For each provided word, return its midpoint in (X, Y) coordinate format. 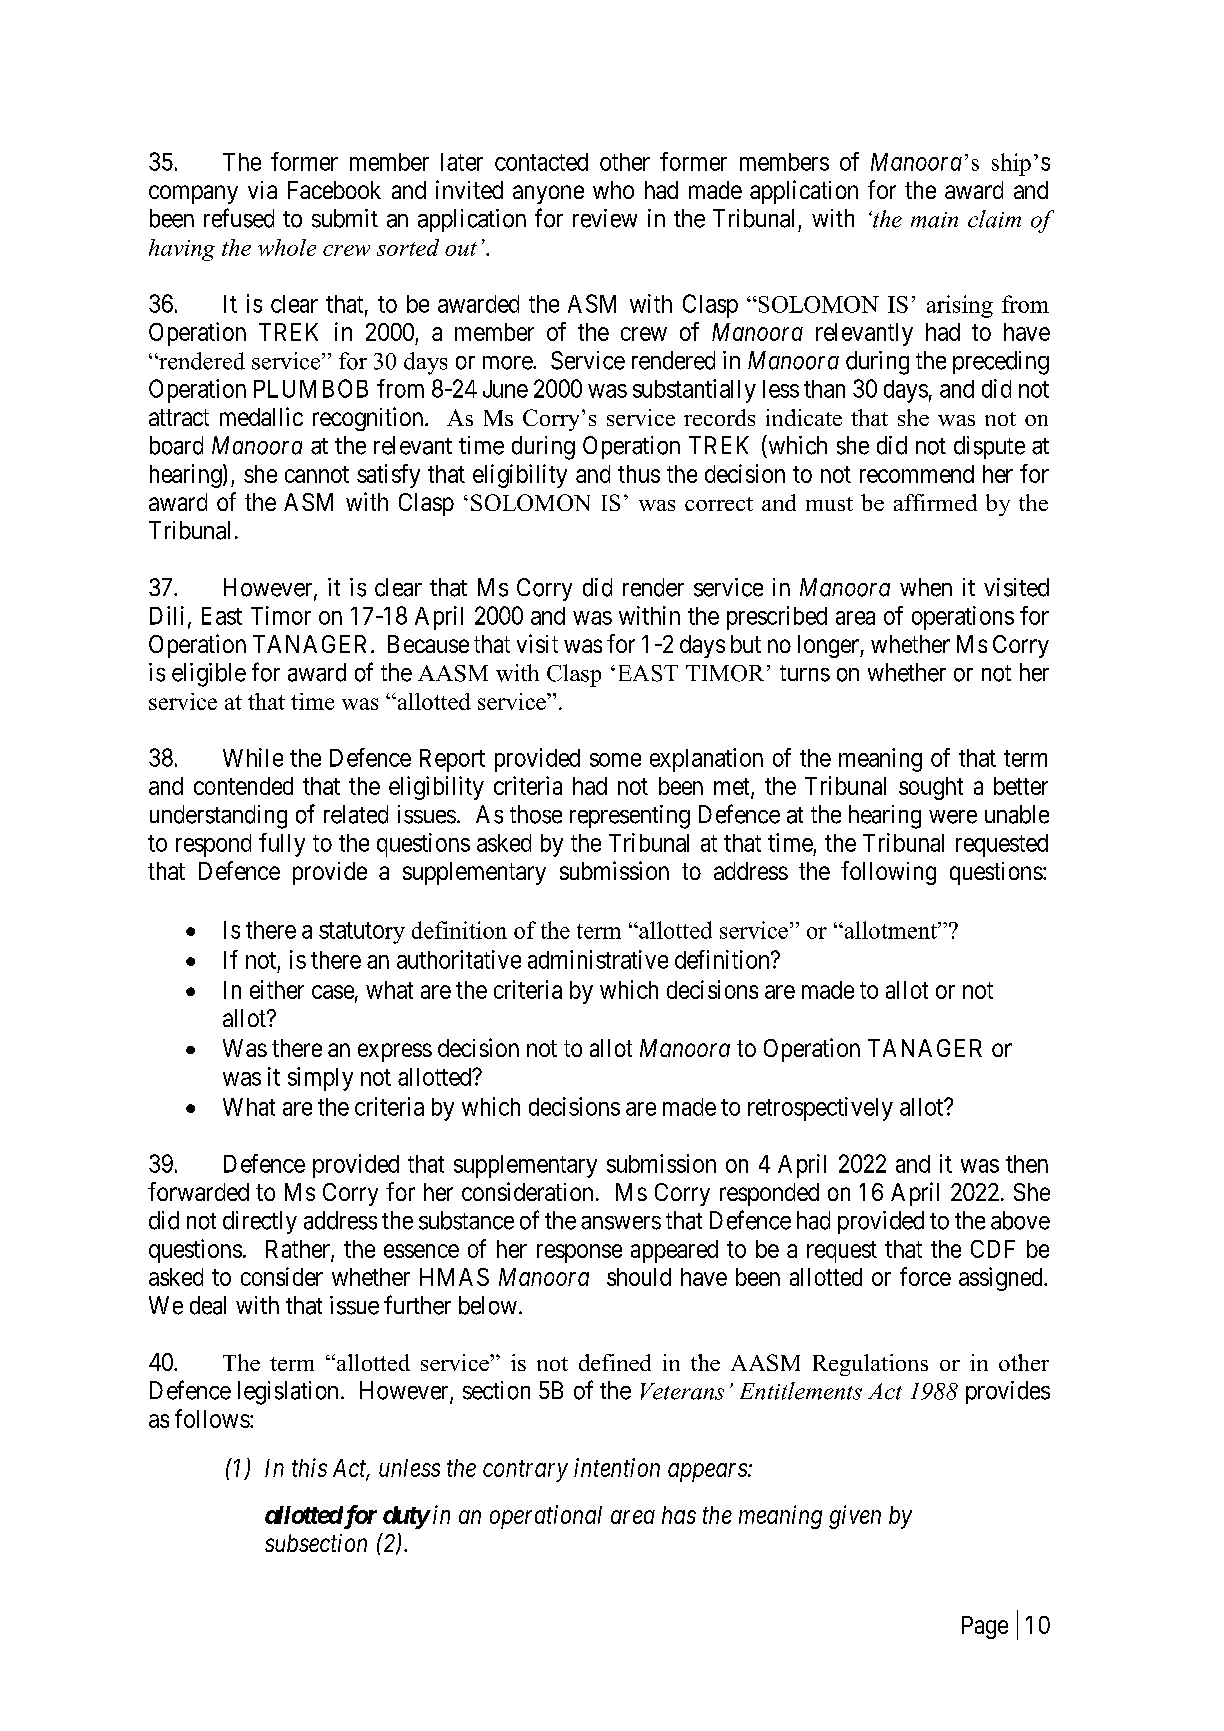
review (605, 218)
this (309, 1467)
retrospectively (820, 1109)
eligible (209, 675)
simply (320, 1079)
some (615, 760)
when (926, 587)
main (934, 220)
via (262, 190)
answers (621, 1223)
